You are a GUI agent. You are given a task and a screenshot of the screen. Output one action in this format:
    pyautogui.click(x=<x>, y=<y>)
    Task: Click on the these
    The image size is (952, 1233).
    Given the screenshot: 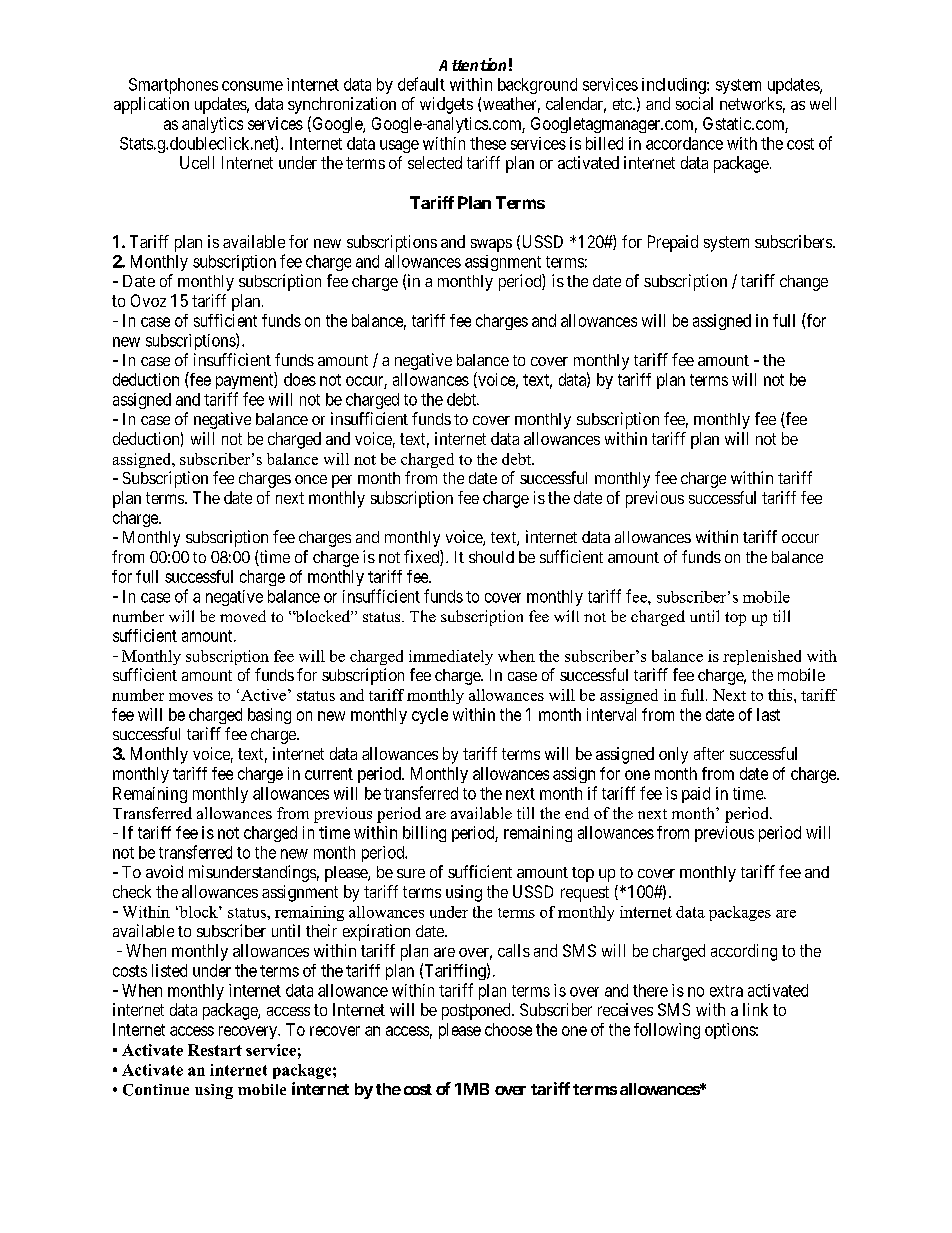 What is the action you would take?
    pyautogui.click(x=488, y=143)
